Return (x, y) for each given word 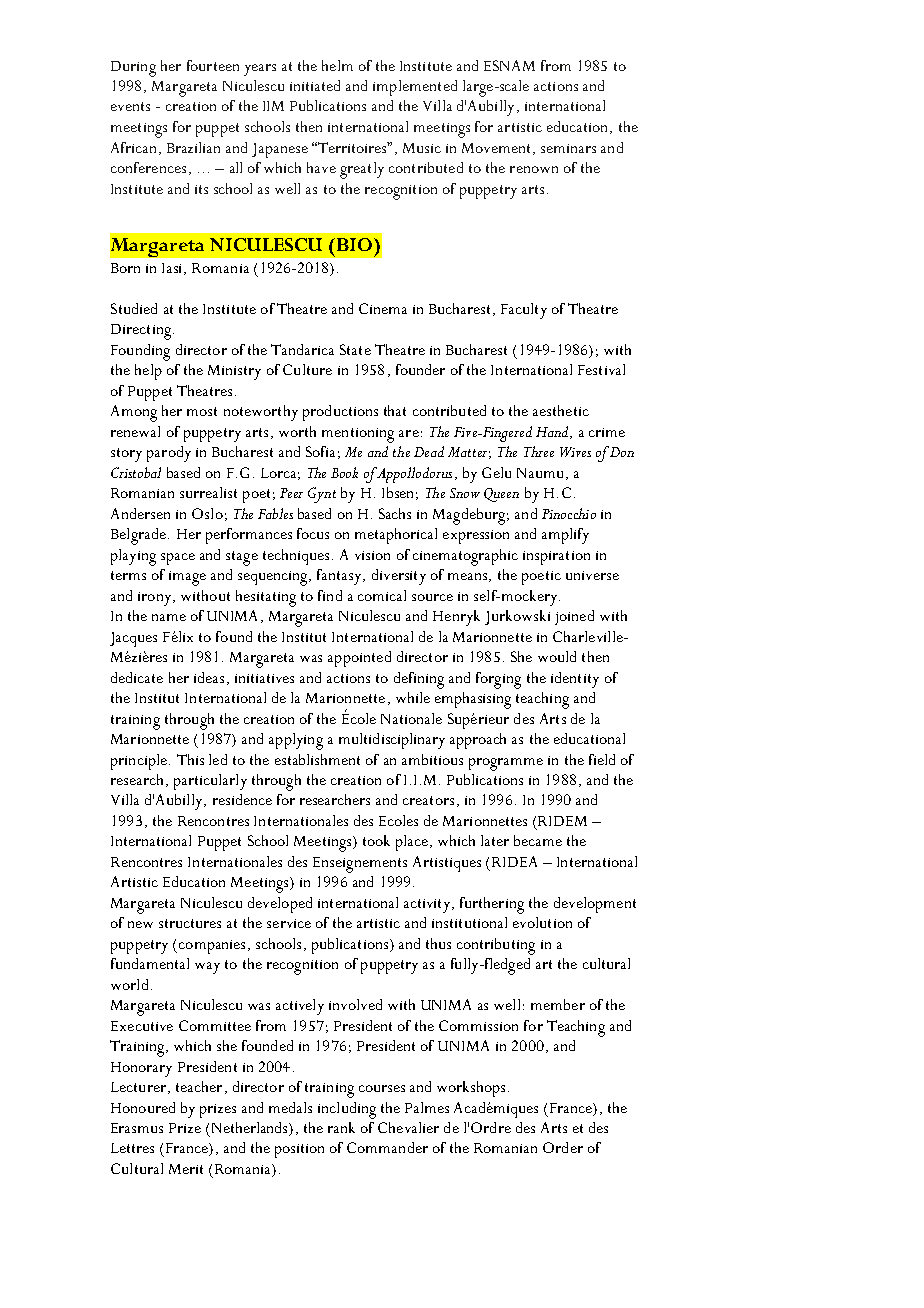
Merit (186, 1169)
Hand (553, 432)
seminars (568, 148)
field (602, 759)
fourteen (213, 65)
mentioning (358, 435)
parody (169, 454)
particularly (210, 782)
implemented (415, 88)
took (376, 840)
